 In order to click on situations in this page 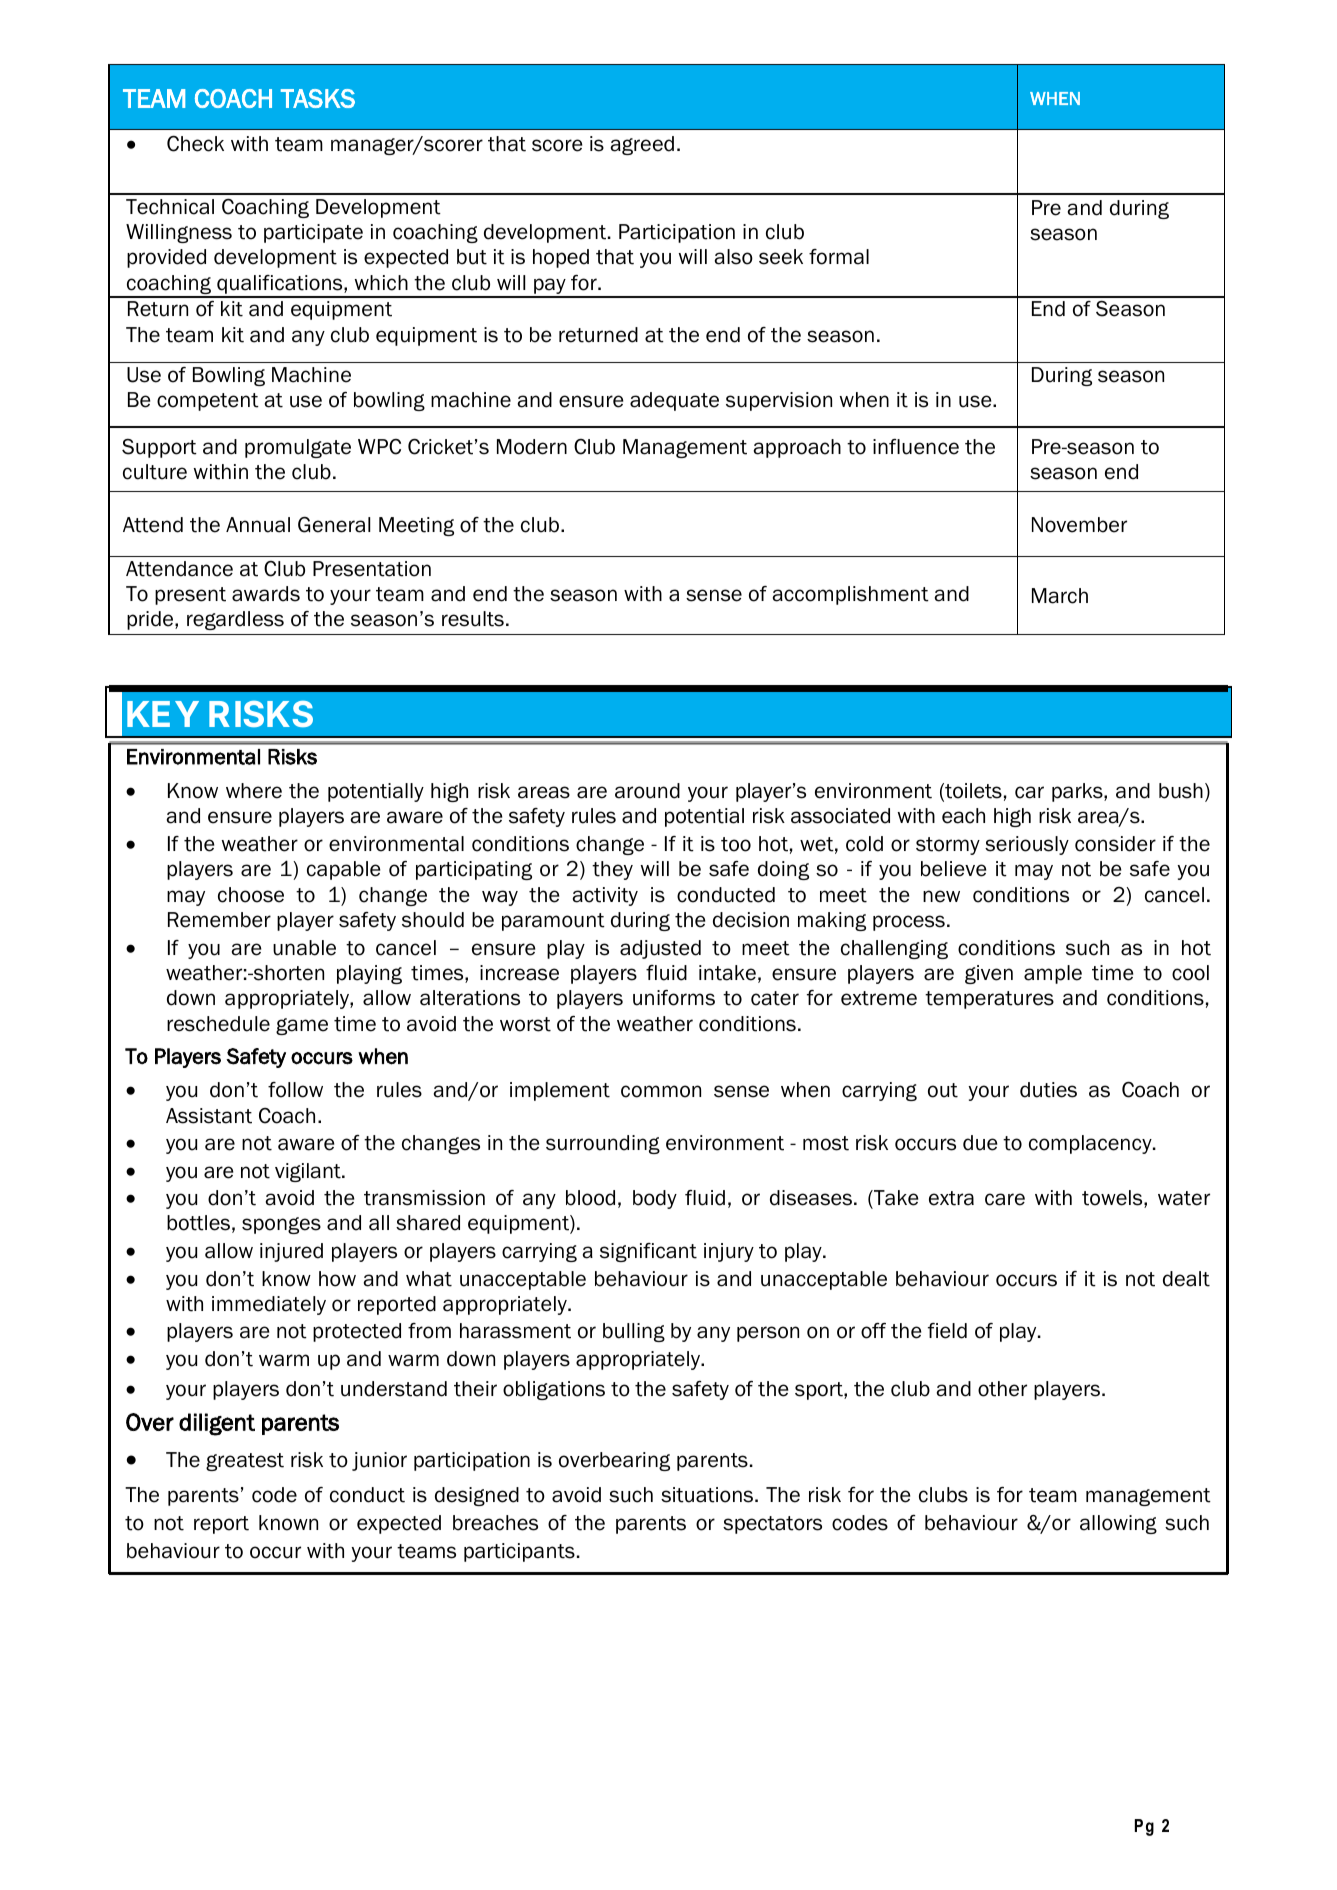, I will do `click(708, 1495)`.
